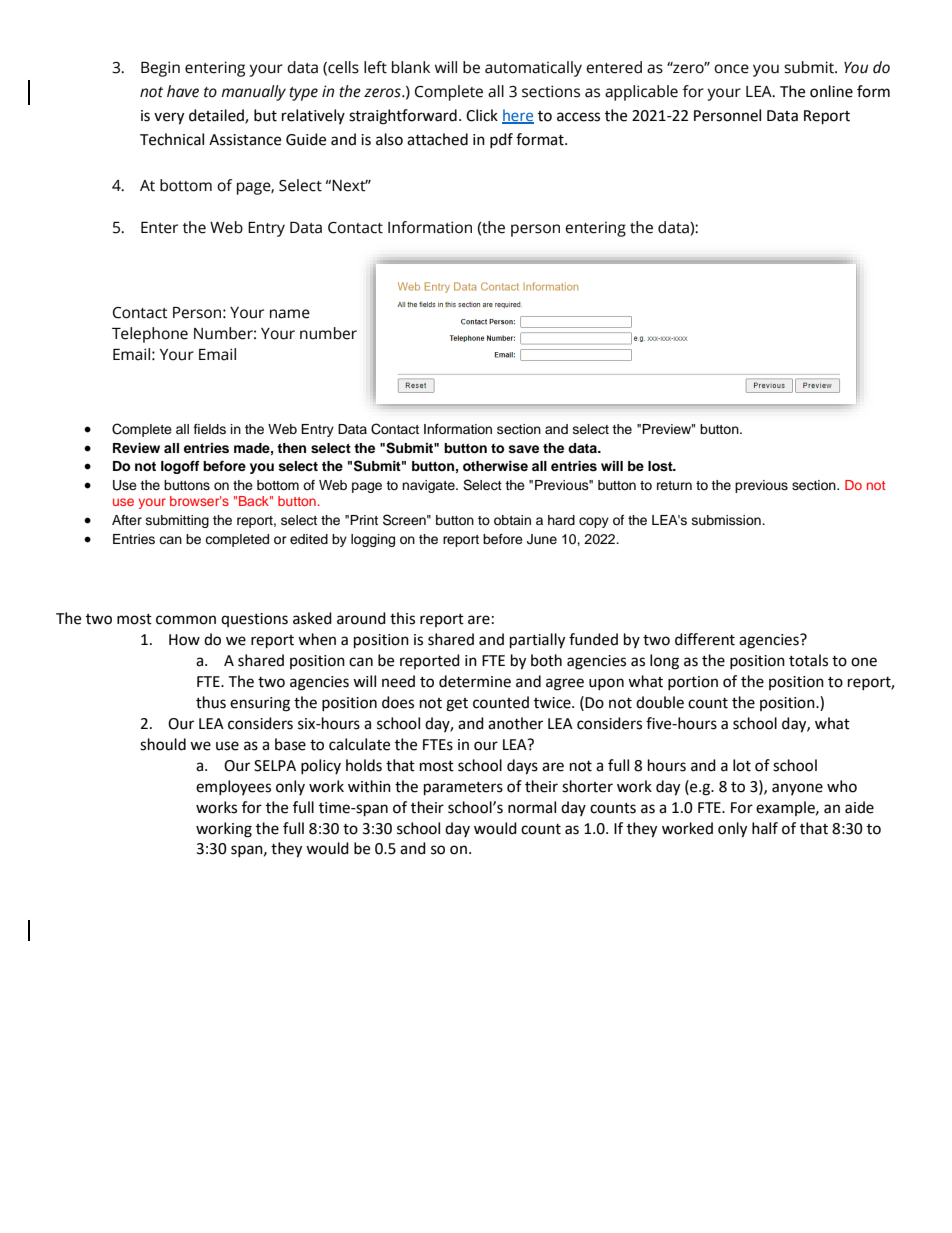  What do you see at coordinates (661, 466) in the page?
I see `lost` at bounding box center [661, 466].
